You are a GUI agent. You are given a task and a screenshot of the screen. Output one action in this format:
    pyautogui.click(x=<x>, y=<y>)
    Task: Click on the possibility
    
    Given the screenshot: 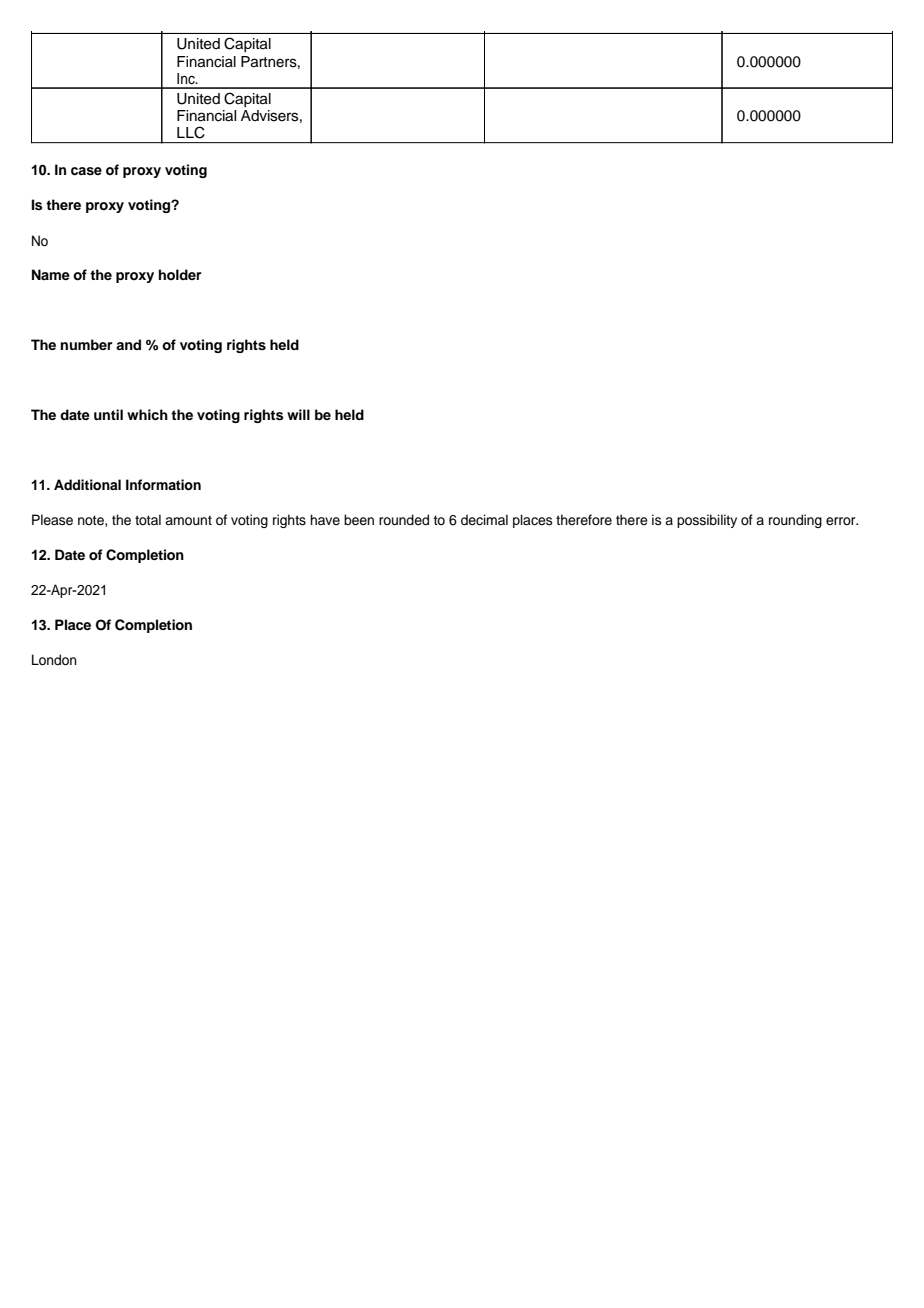 What is the action you would take?
    pyautogui.click(x=707, y=521)
